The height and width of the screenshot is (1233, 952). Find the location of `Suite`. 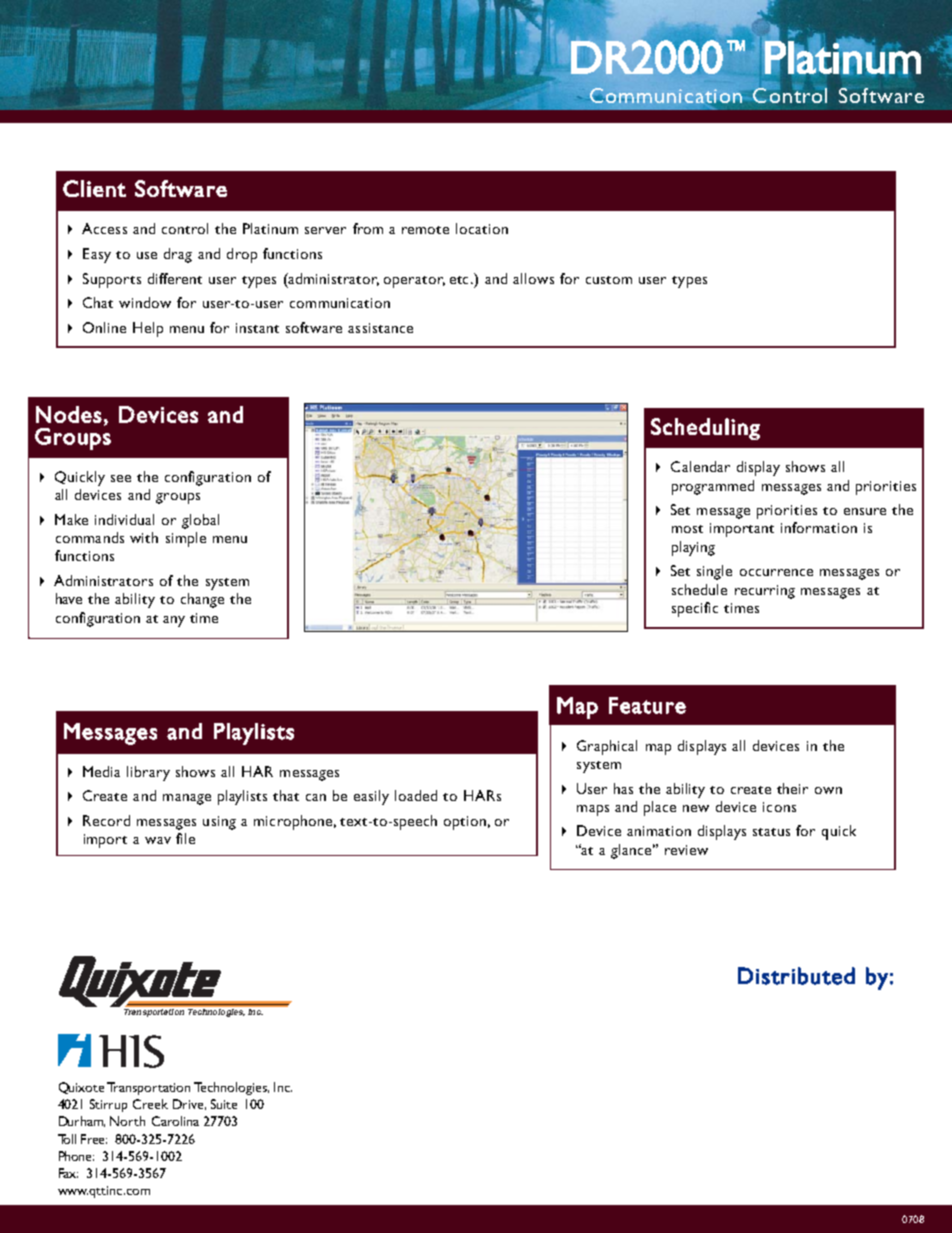

Suite is located at coordinates (224, 1104).
